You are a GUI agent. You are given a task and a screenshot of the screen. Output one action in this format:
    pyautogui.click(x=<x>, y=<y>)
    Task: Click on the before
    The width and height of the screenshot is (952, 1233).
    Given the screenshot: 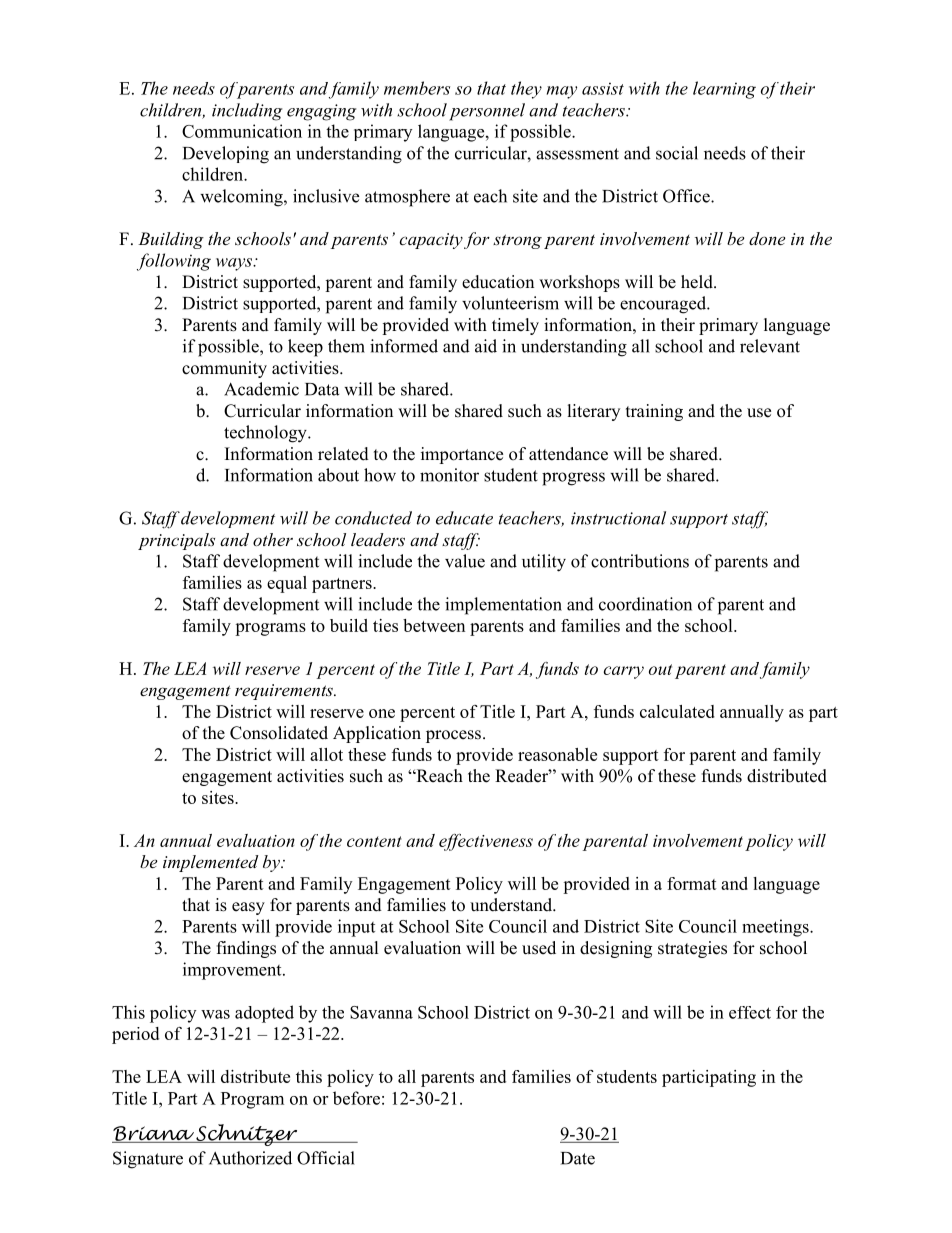 What is the action you would take?
    pyautogui.click(x=356, y=1098)
